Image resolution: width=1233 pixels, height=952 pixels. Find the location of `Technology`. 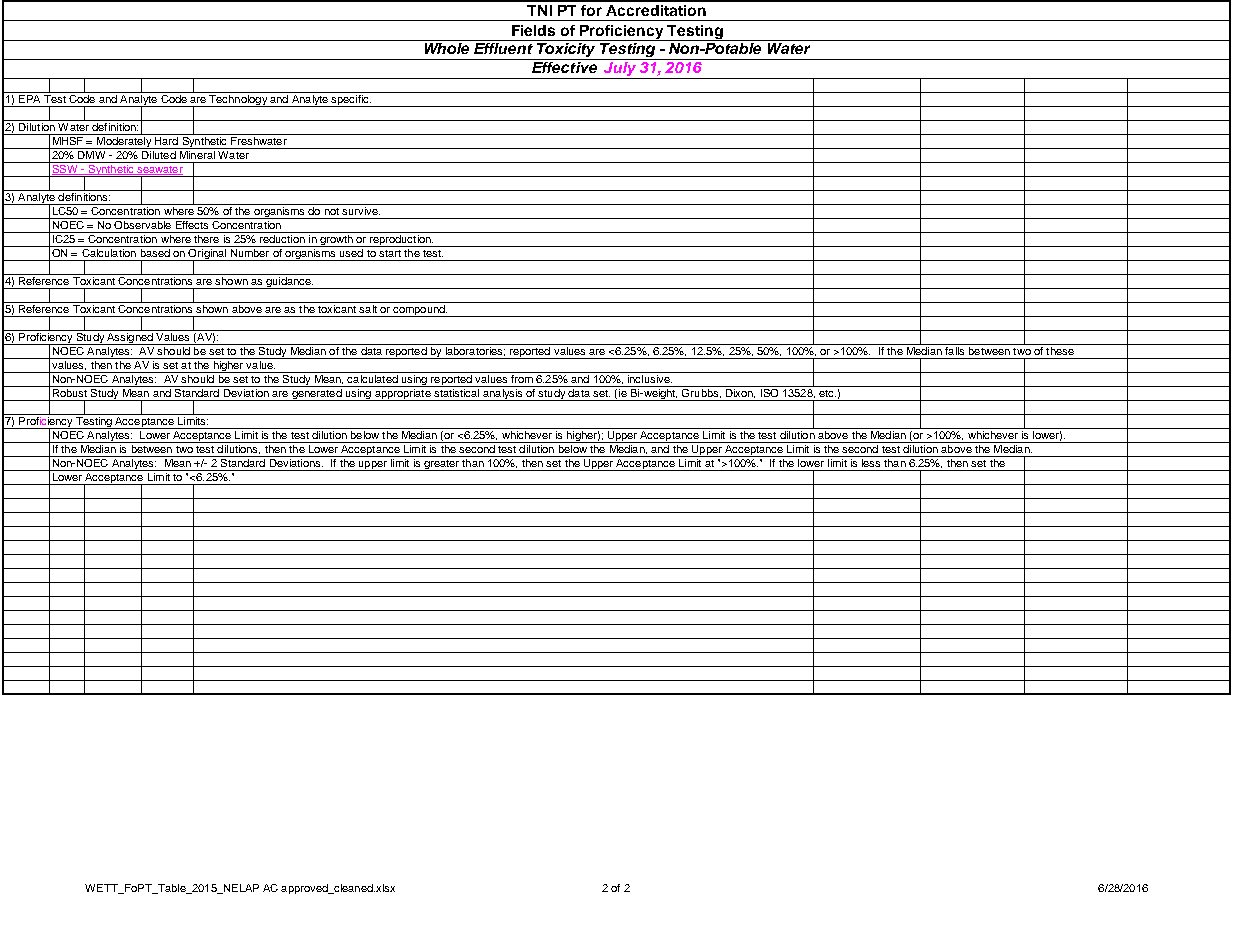

Technology is located at coordinates (238, 101).
